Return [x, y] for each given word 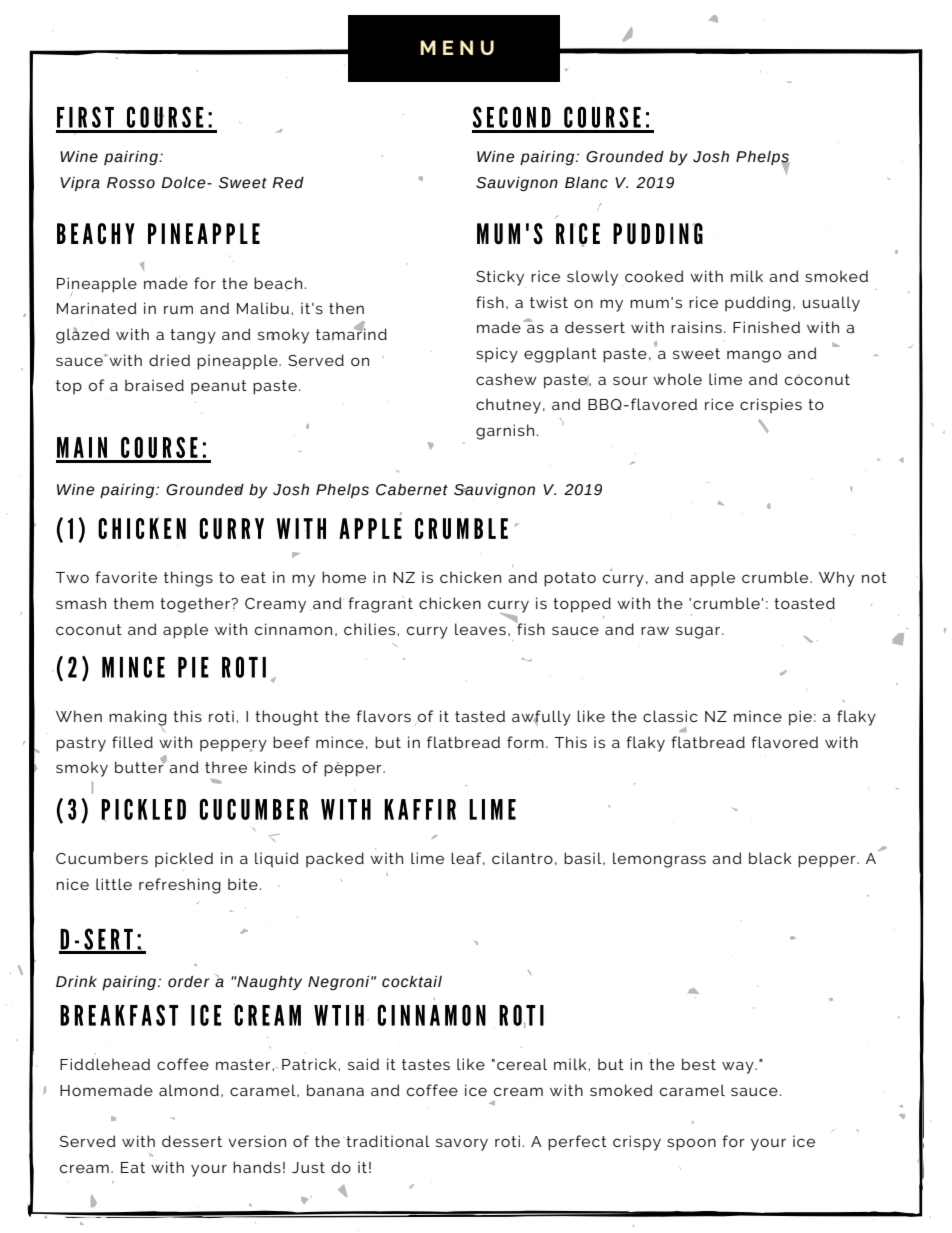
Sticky [501, 279]
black [770, 858]
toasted [804, 603]
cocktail [412, 982]
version [257, 1141]
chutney [508, 406]
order [189, 982]
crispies [771, 406]
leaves [480, 629]
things [188, 579]
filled [132, 742]
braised [154, 385]
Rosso [131, 183]
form [525, 742]
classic [670, 716]
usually [831, 304]
